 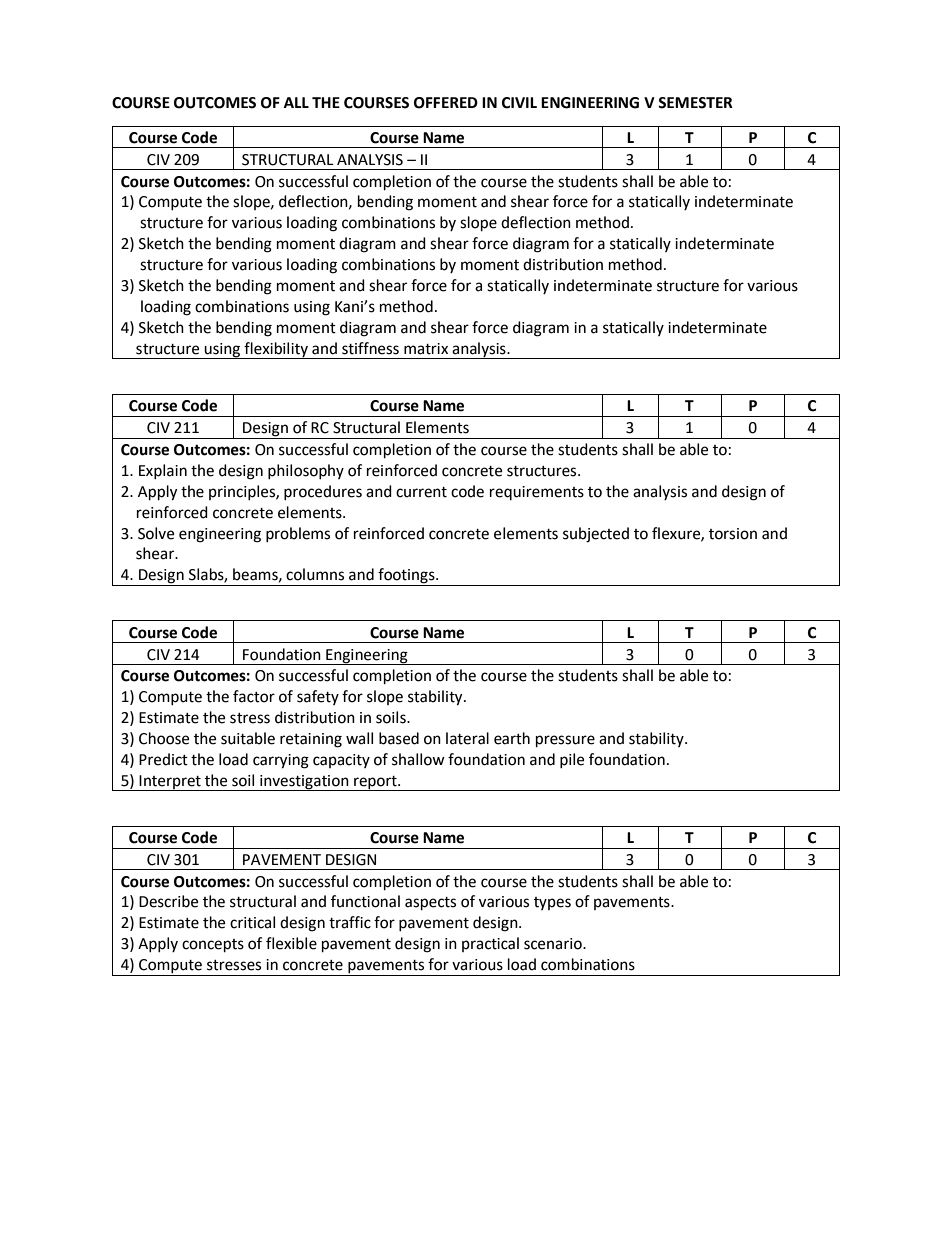 I want to click on factor, so click(x=254, y=696).
